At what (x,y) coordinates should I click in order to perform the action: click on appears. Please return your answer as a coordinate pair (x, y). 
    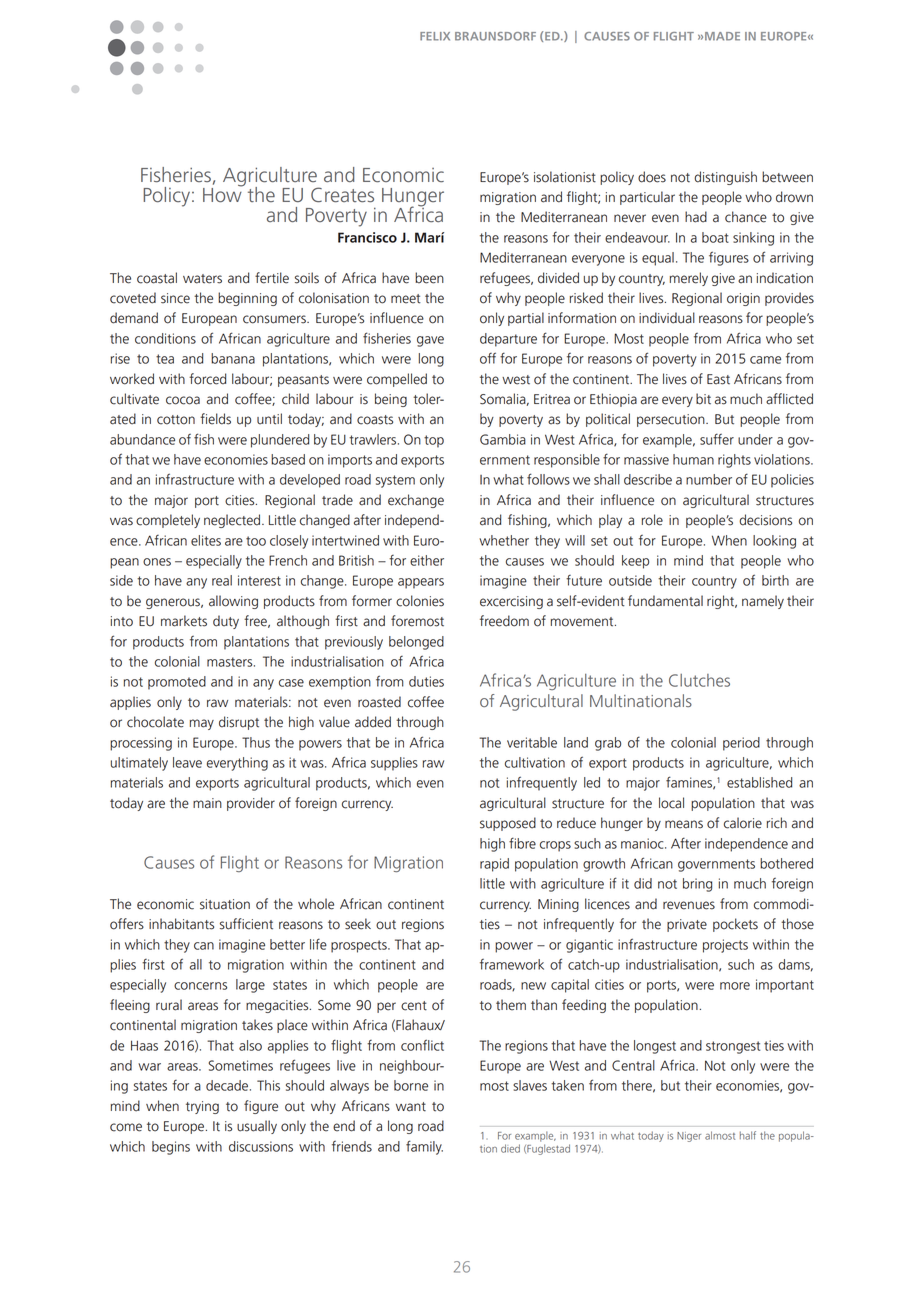
    Looking at the image, I should click on (421, 583).
